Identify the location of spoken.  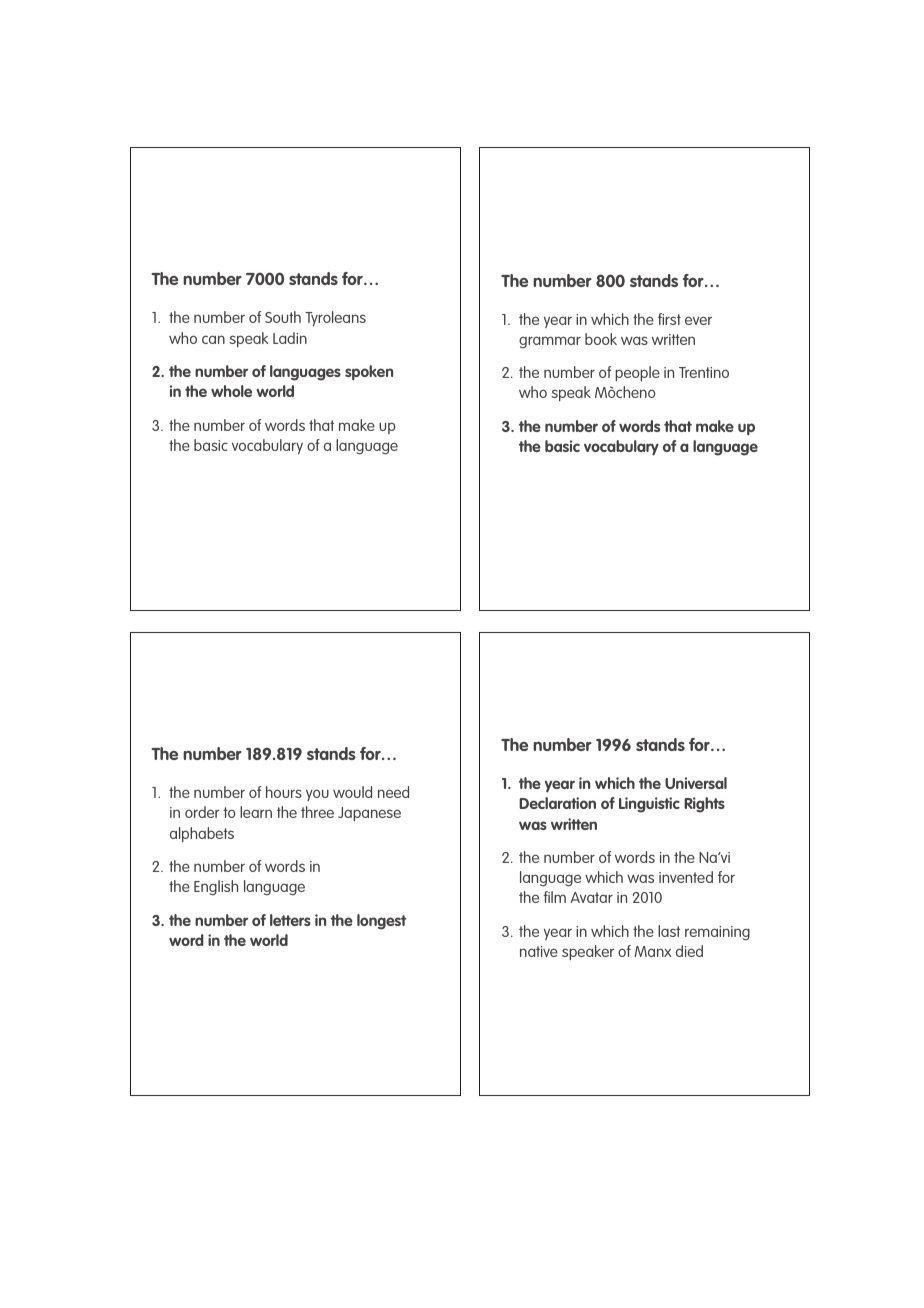
(369, 372).
